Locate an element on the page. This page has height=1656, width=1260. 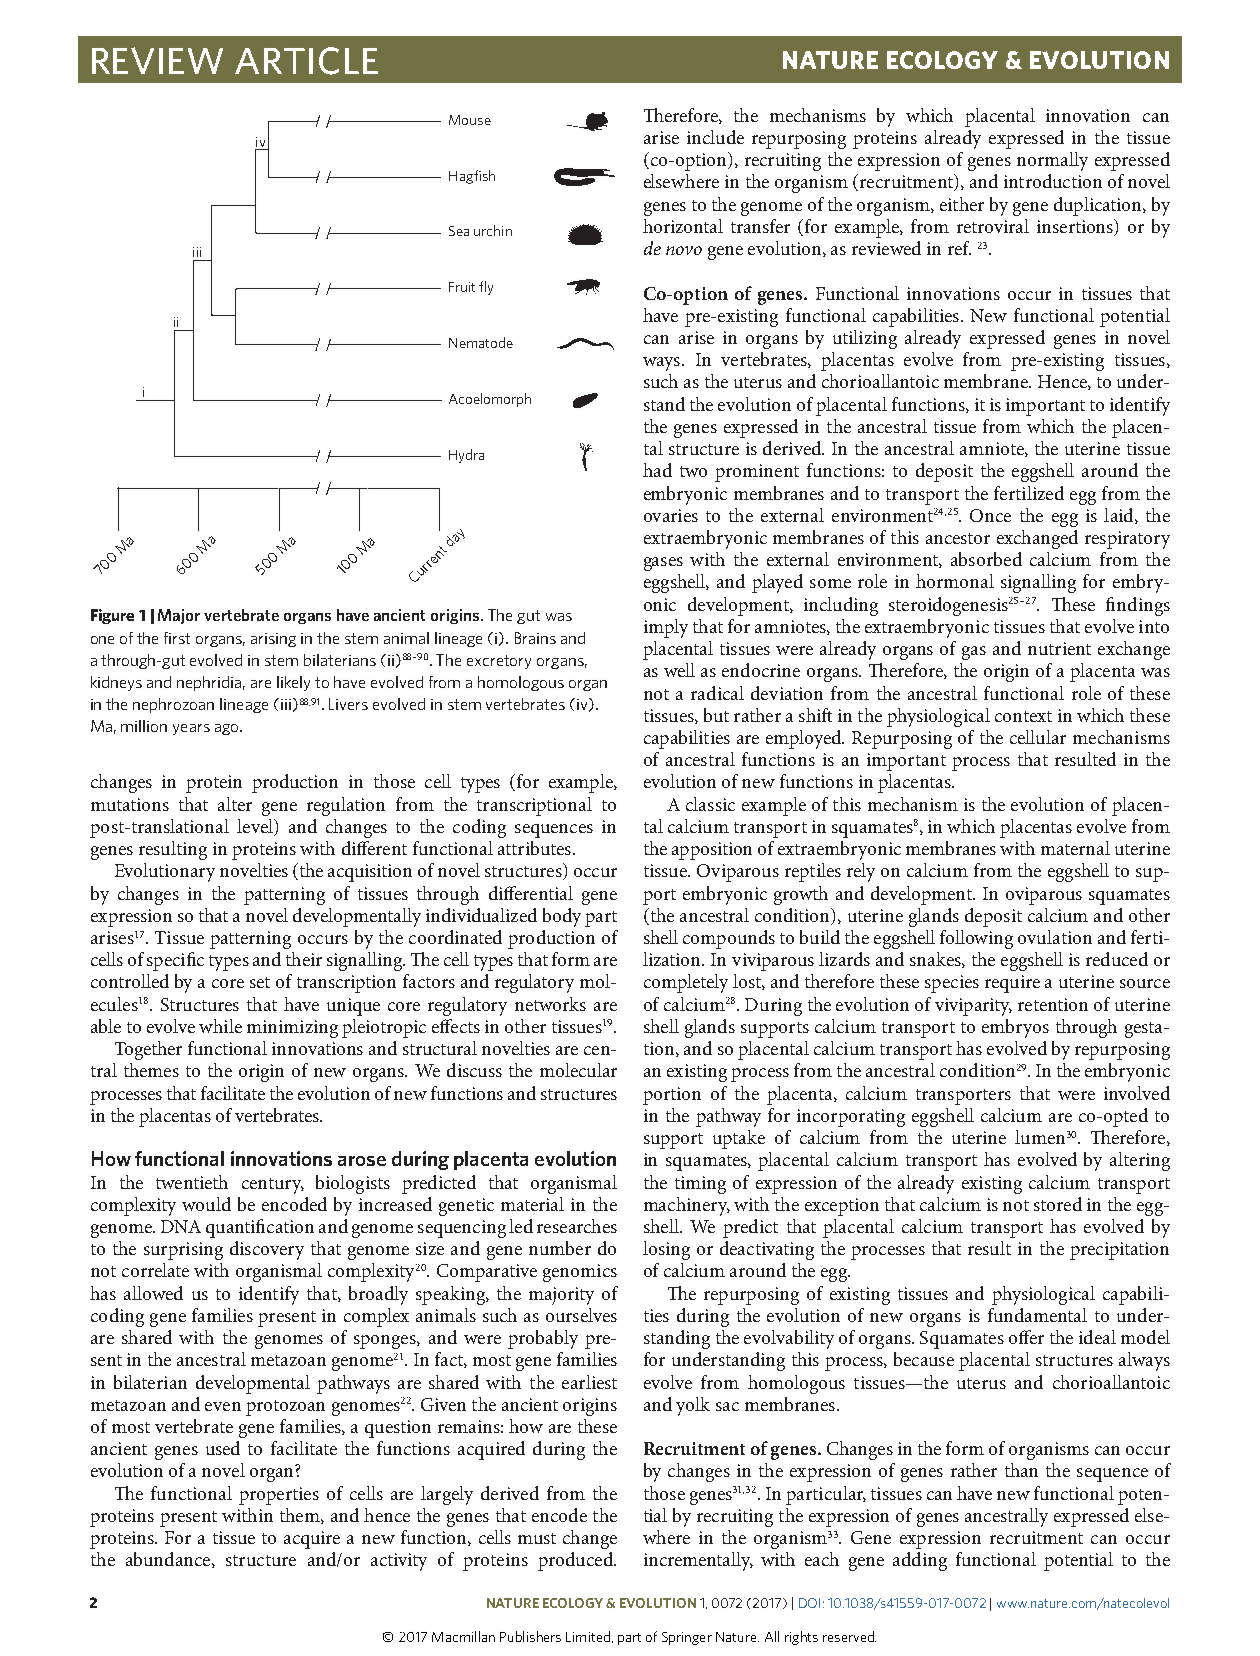
include is located at coordinates (715, 137).
